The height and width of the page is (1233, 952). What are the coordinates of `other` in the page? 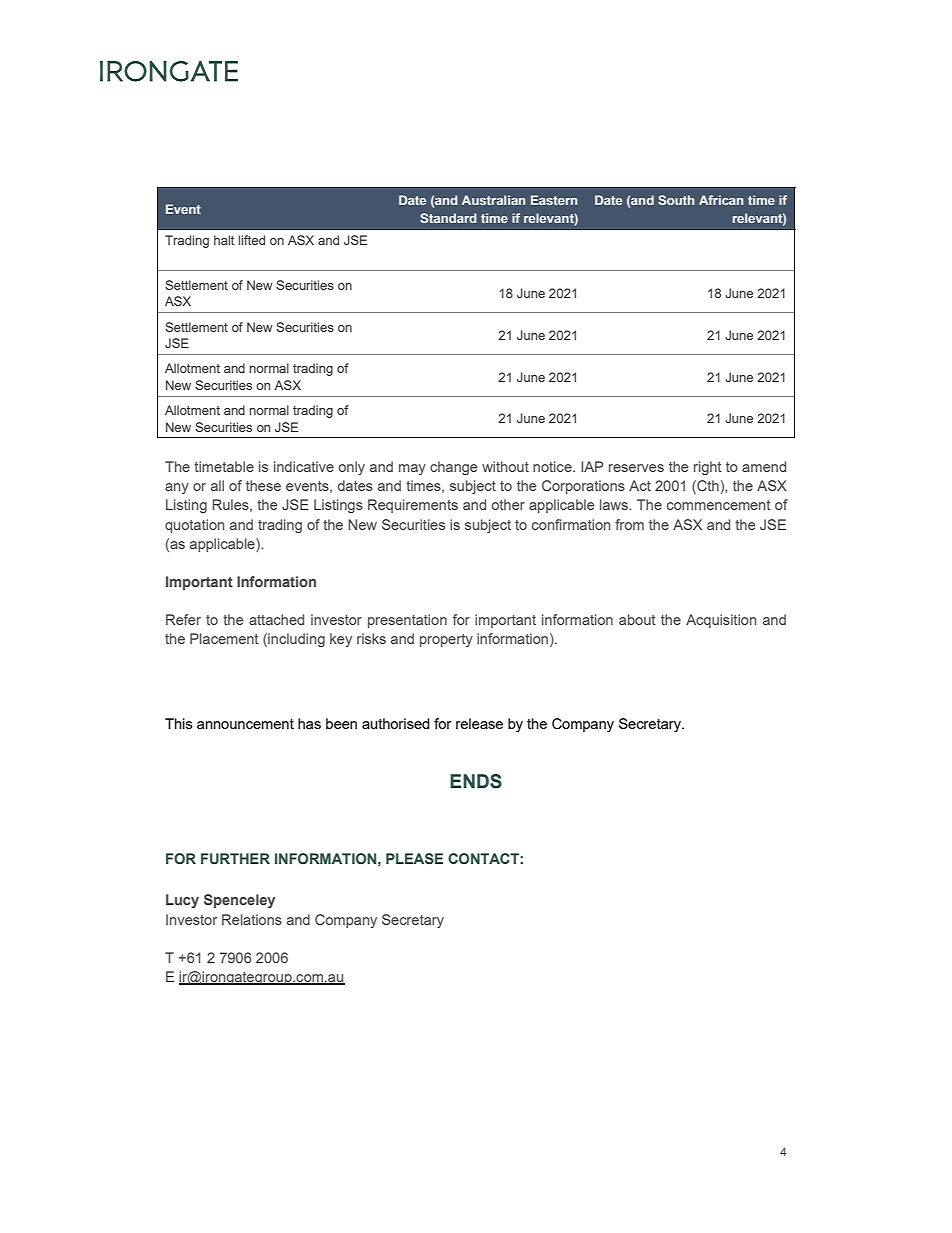 It's located at (508, 504).
